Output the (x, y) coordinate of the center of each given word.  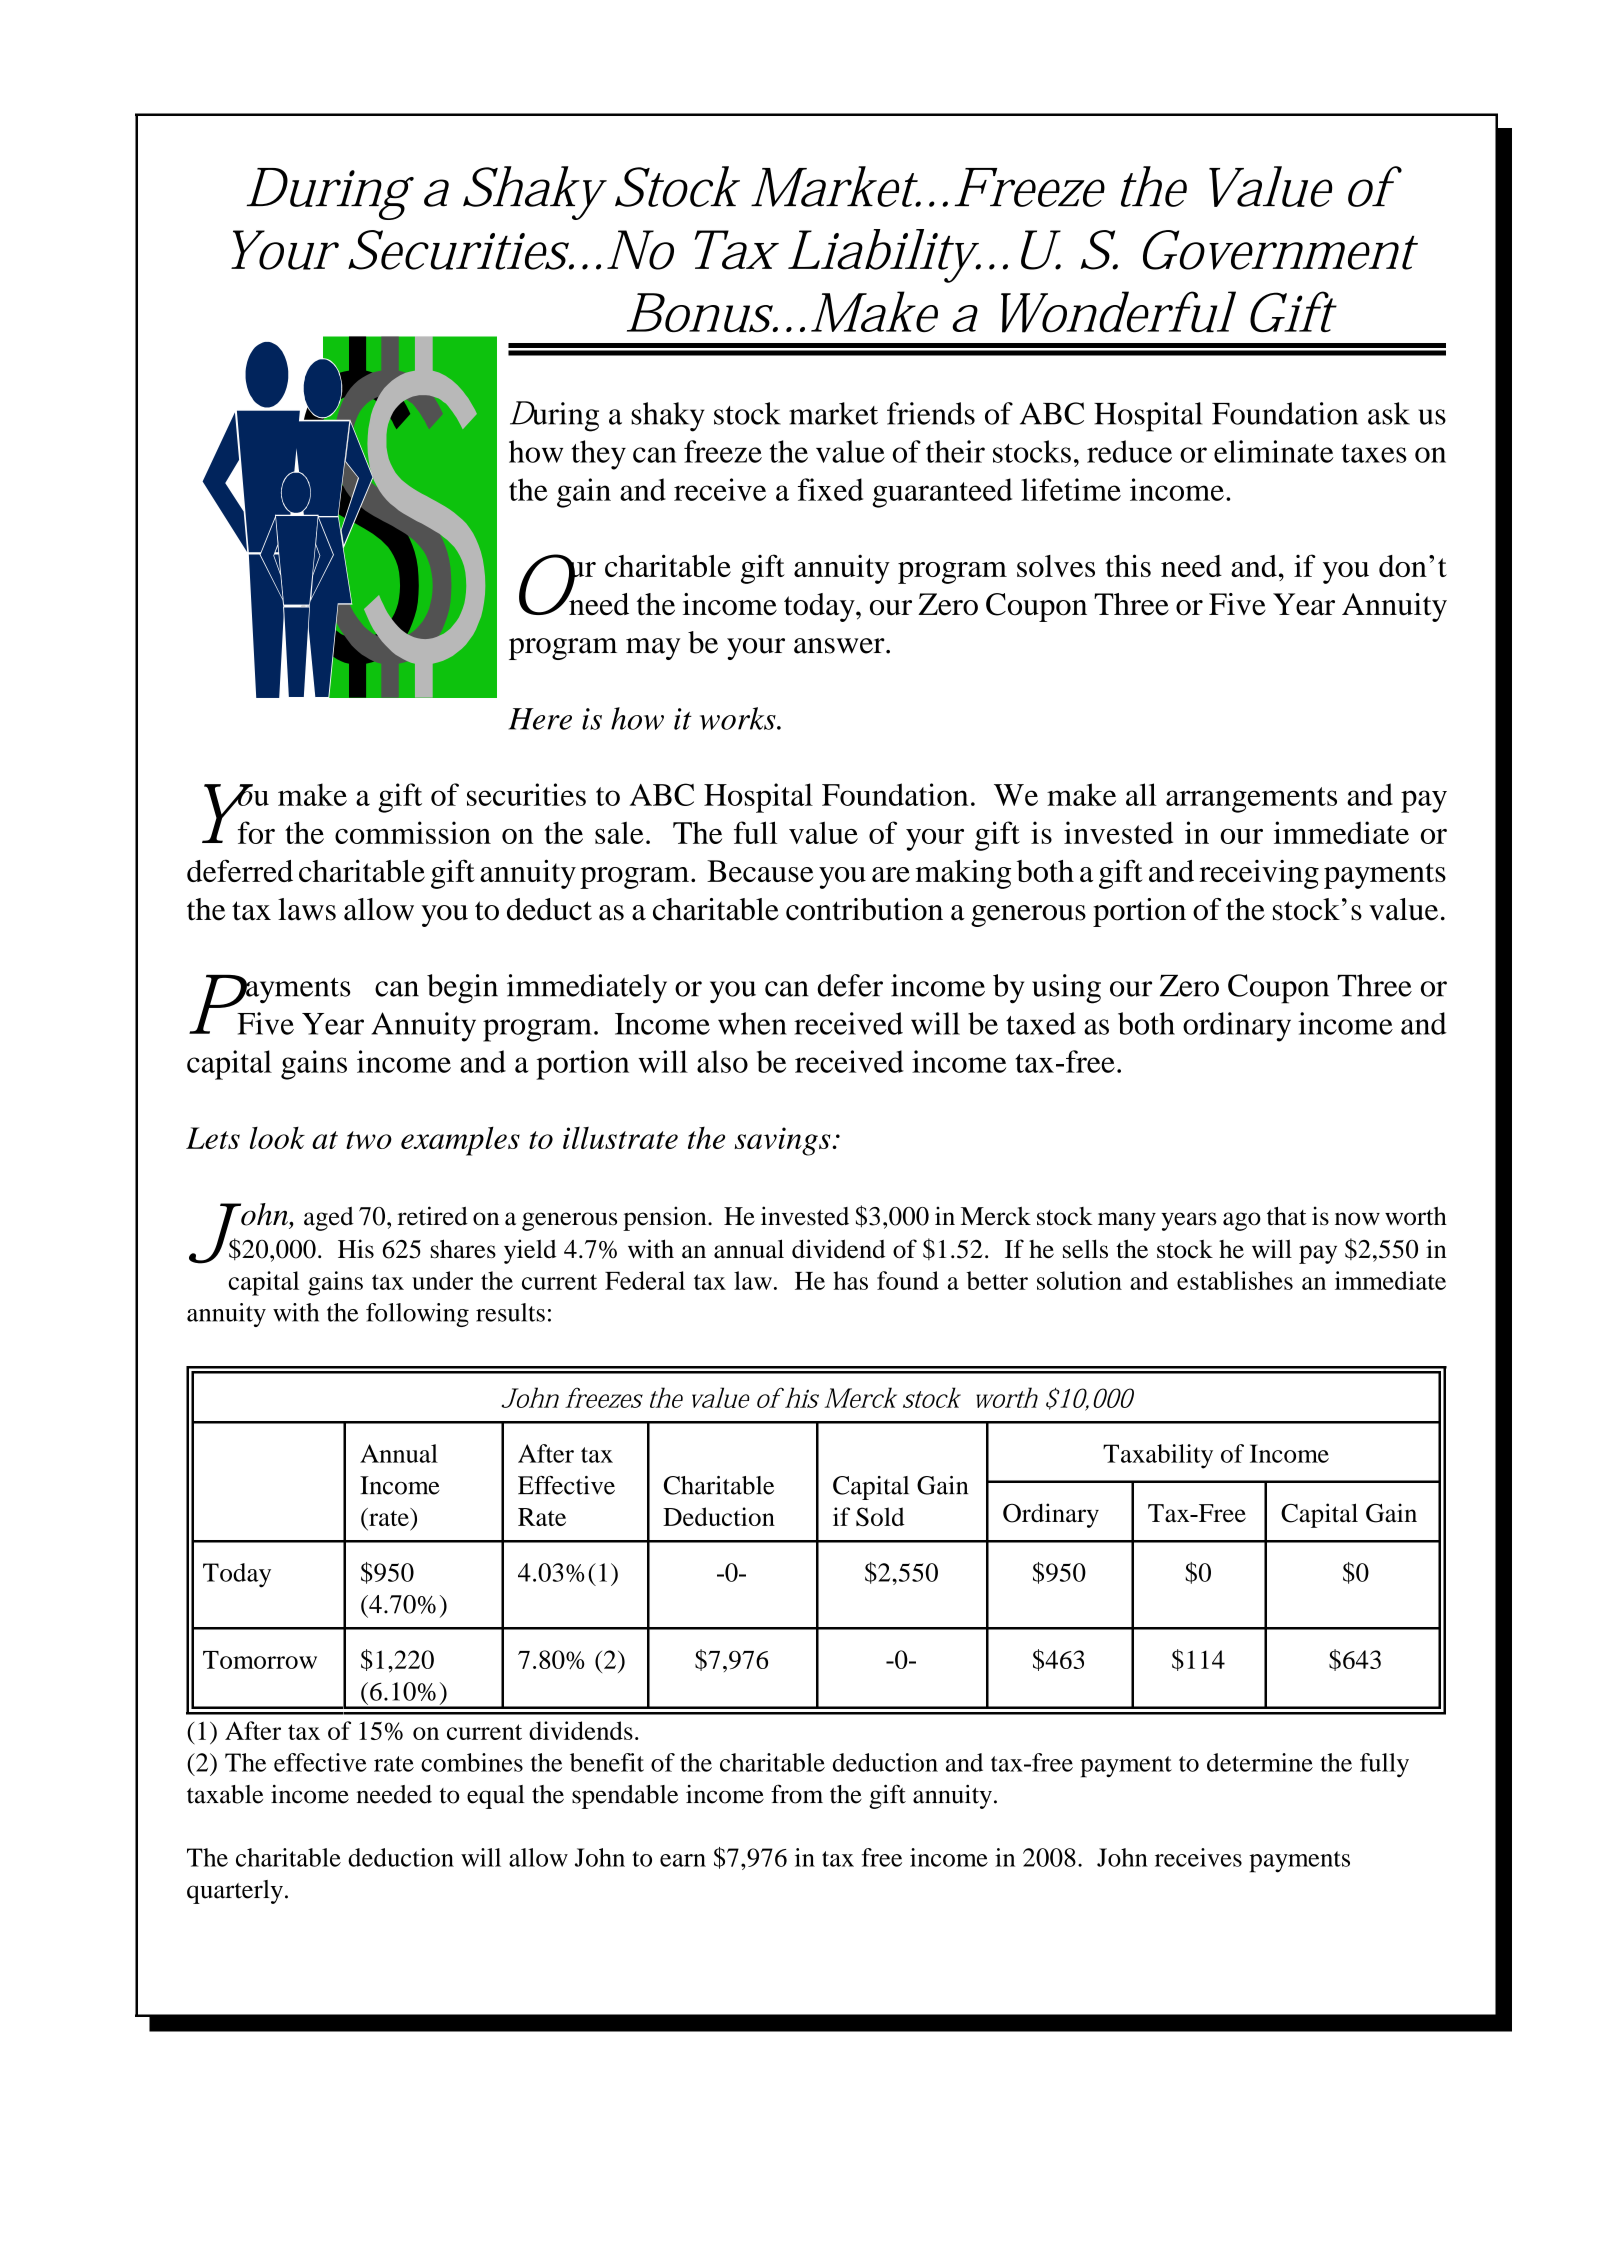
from (797, 1794)
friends (931, 413)
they (598, 455)
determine (1260, 1762)
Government (1279, 250)
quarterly (235, 1892)
